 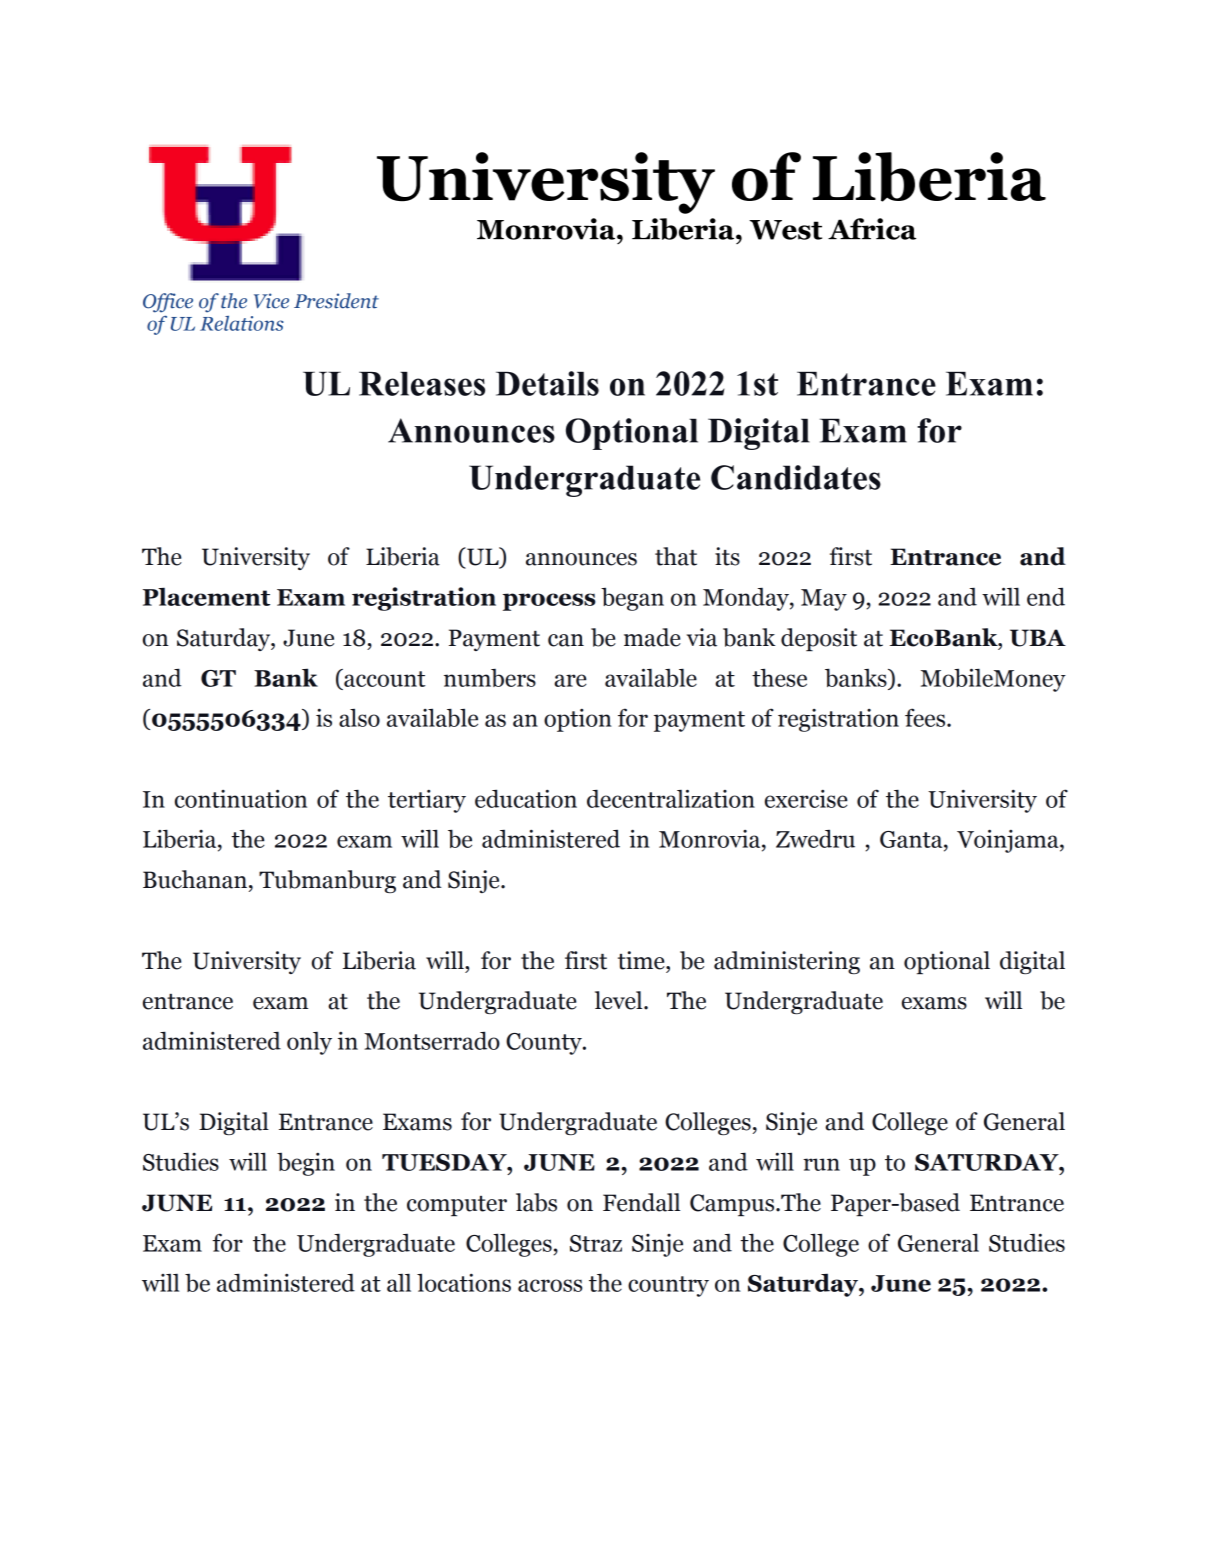 What do you see at coordinates (271, 301) in the page?
I see `Vice` at bounding box center [271, 301].
